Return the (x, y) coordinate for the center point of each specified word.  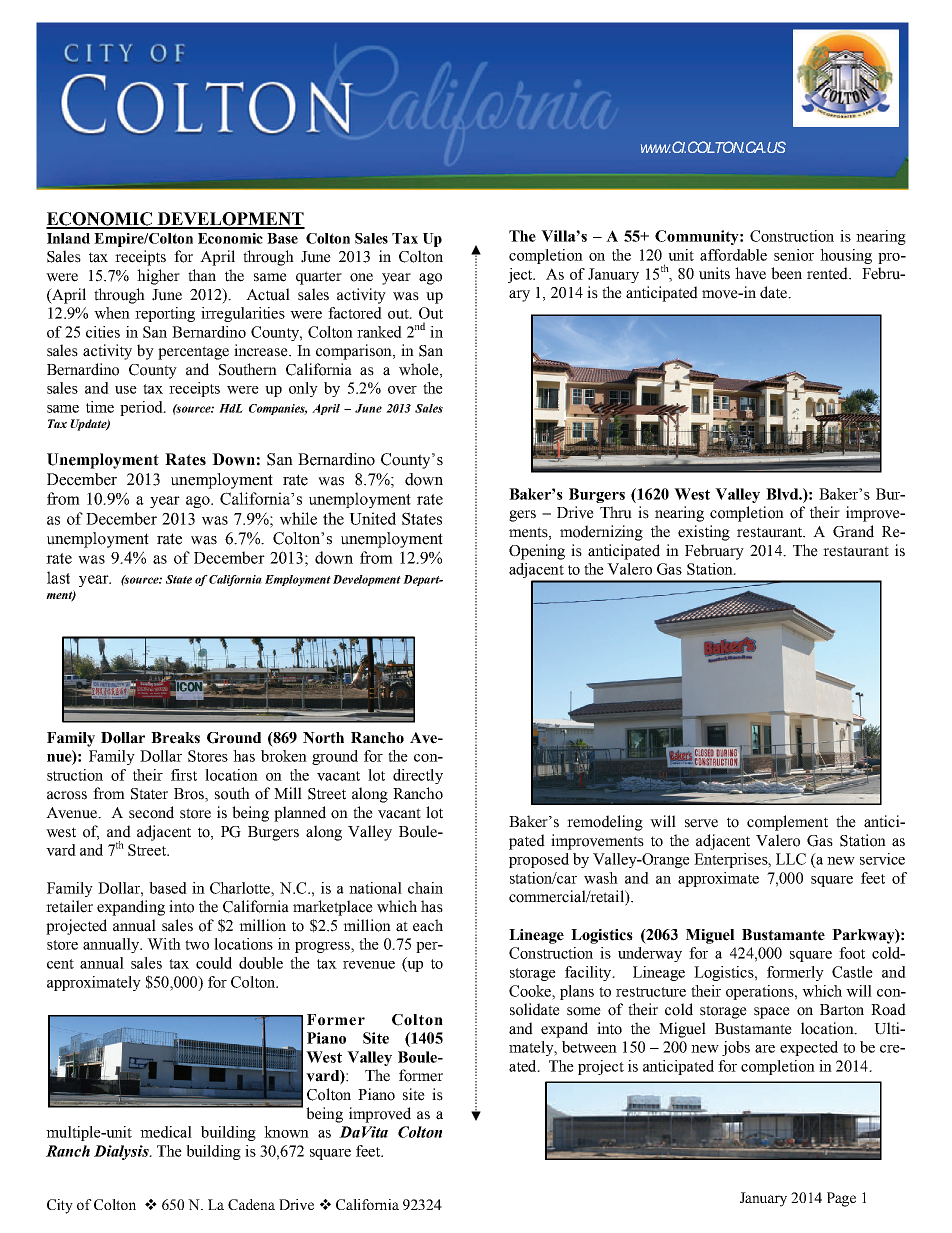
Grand (853, 531)
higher (158, 277)
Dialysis (122, 1152)
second (151, 812)
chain (425, 888)
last (58, 577)
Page (841, 1199)
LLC (791, 859)
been (786, 273)
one (361, 277)
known (286, 1132)
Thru (616, 512)
